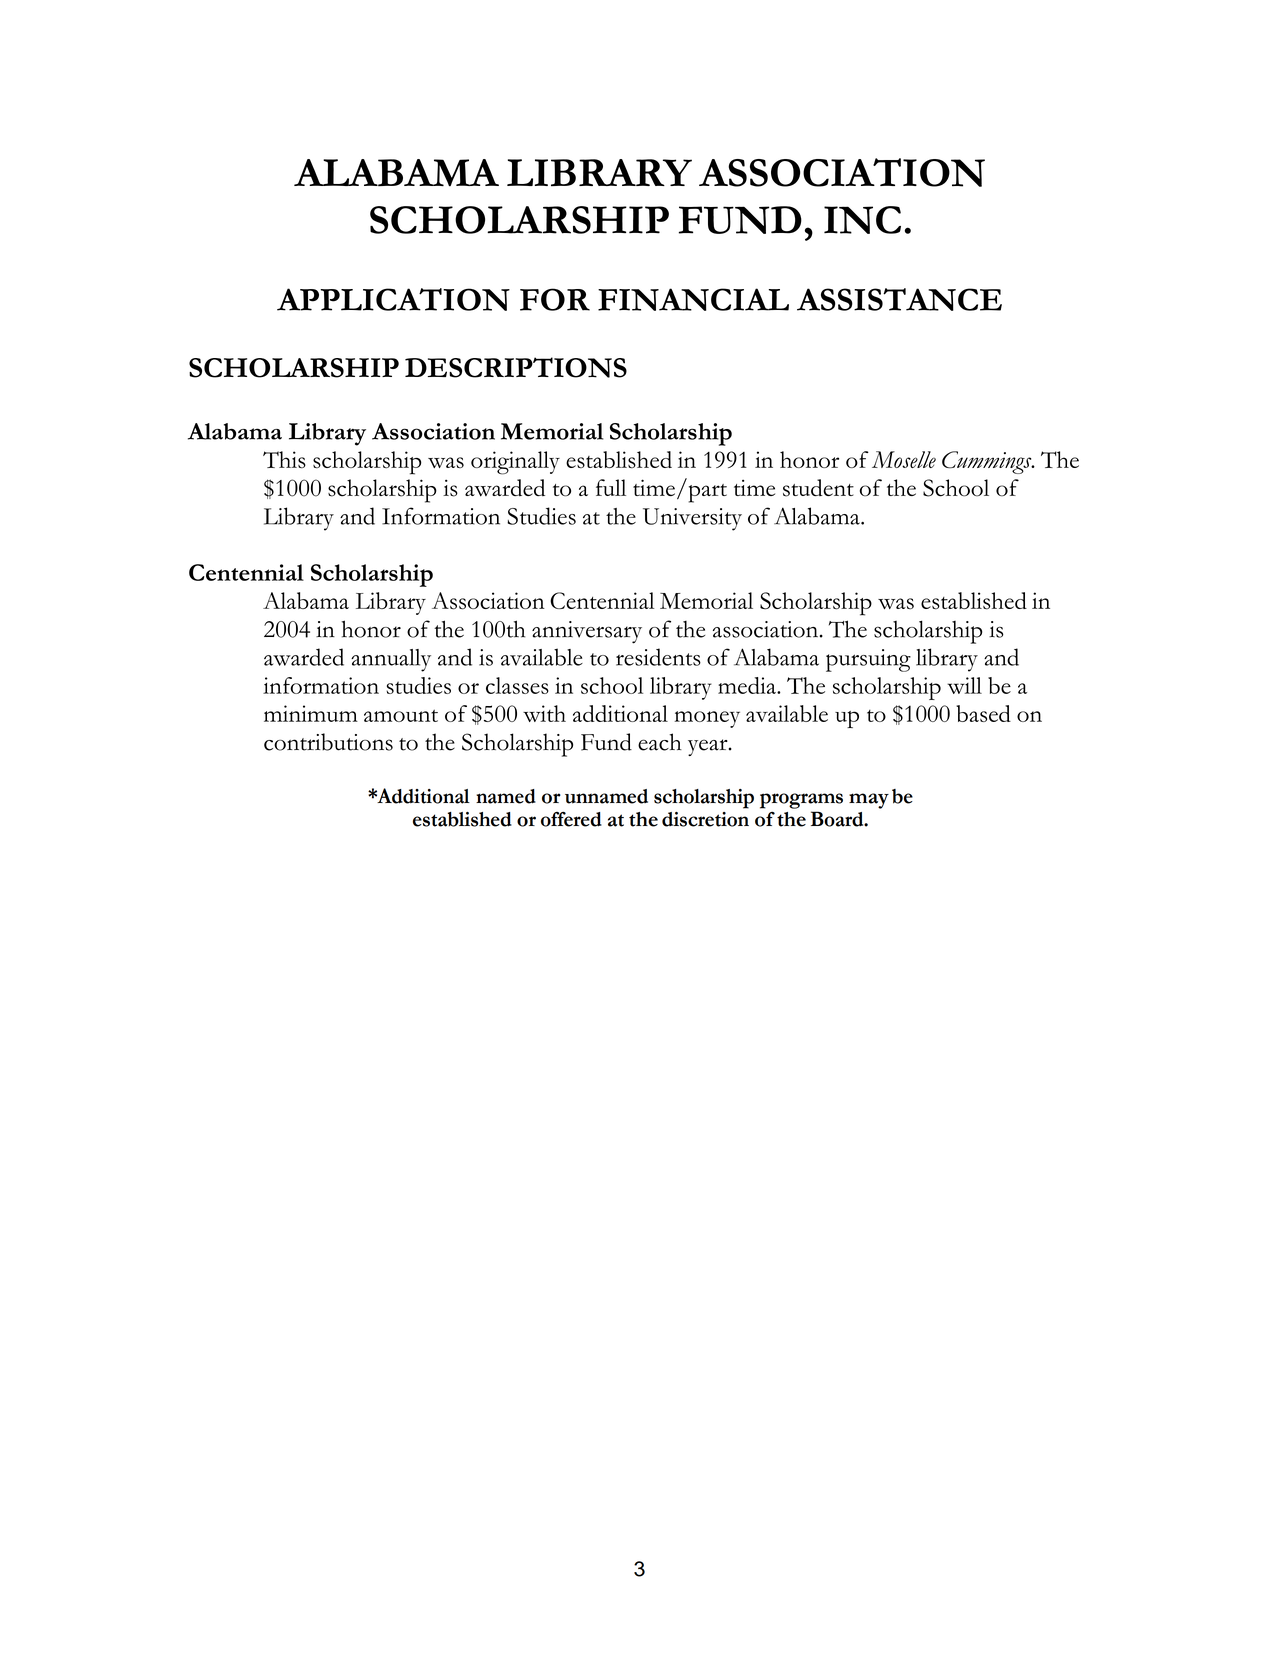 The width and height of the image is (1279, 1656). I want to click on University, so click(692, 519).
